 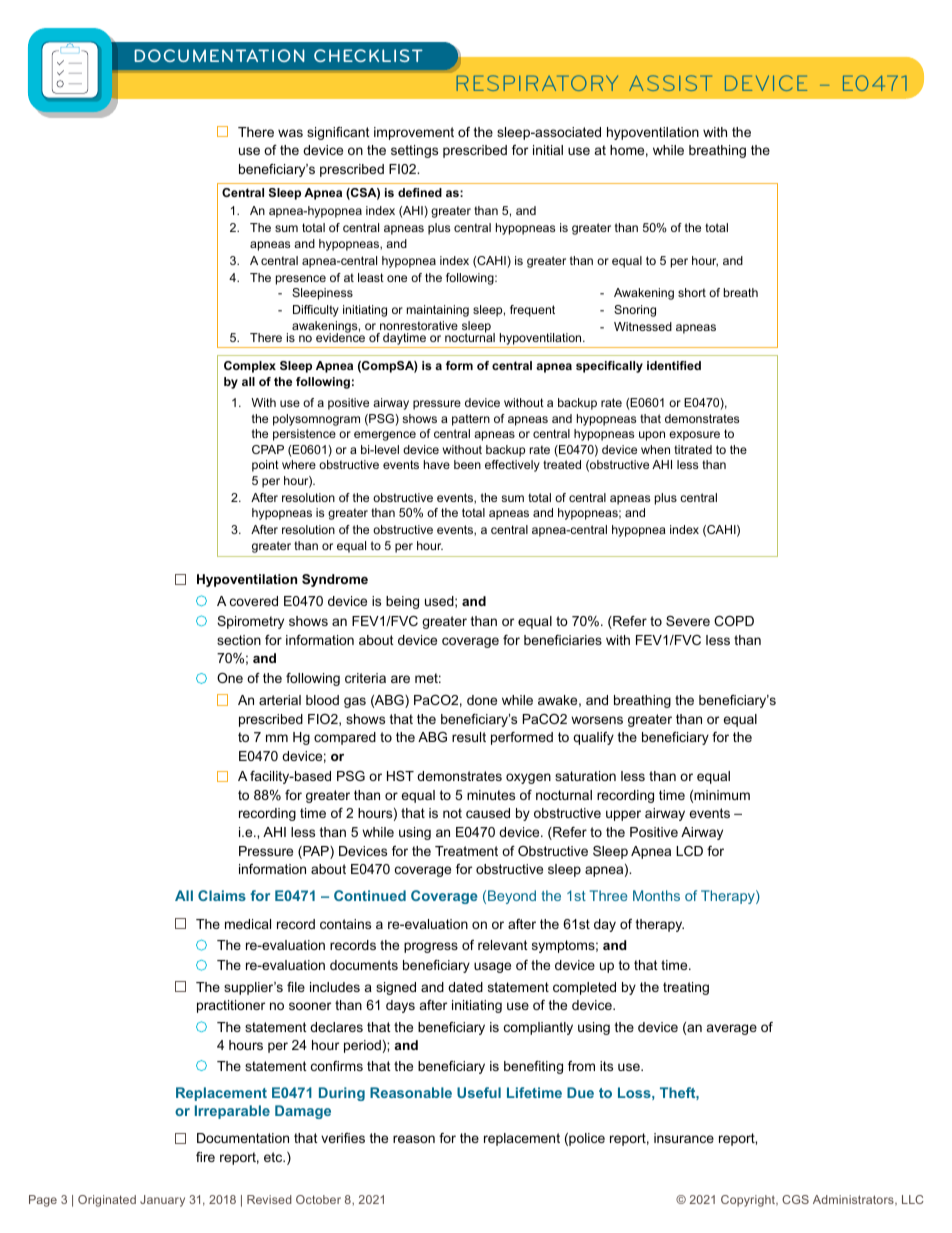 What do you see at coordinates (222, 895) in the page?
I see `Claims` at bounding box center [222, 895].
